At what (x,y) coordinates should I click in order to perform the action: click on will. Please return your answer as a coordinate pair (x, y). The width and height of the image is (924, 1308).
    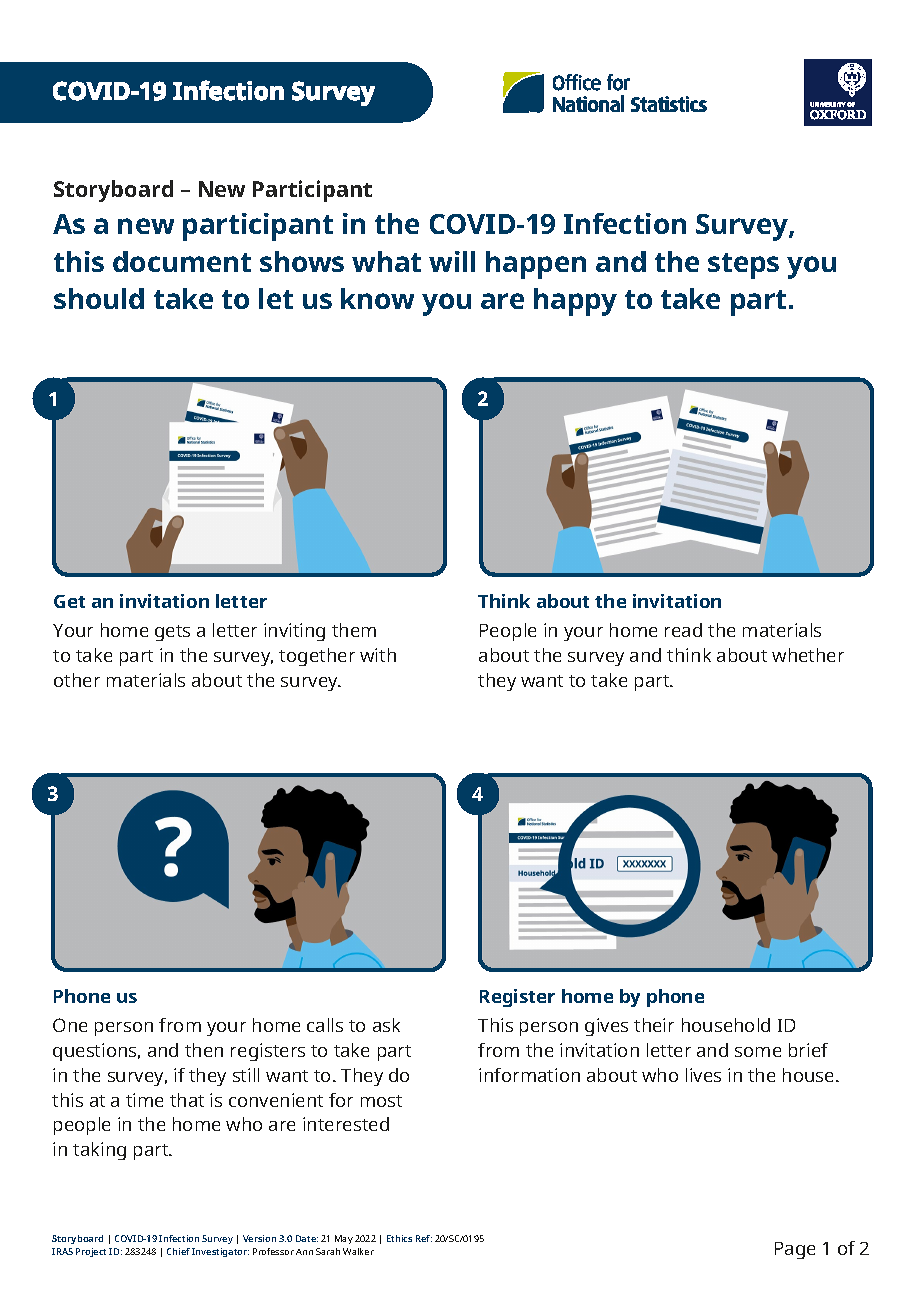
    Looking at the image, I should click on (452, 261).
